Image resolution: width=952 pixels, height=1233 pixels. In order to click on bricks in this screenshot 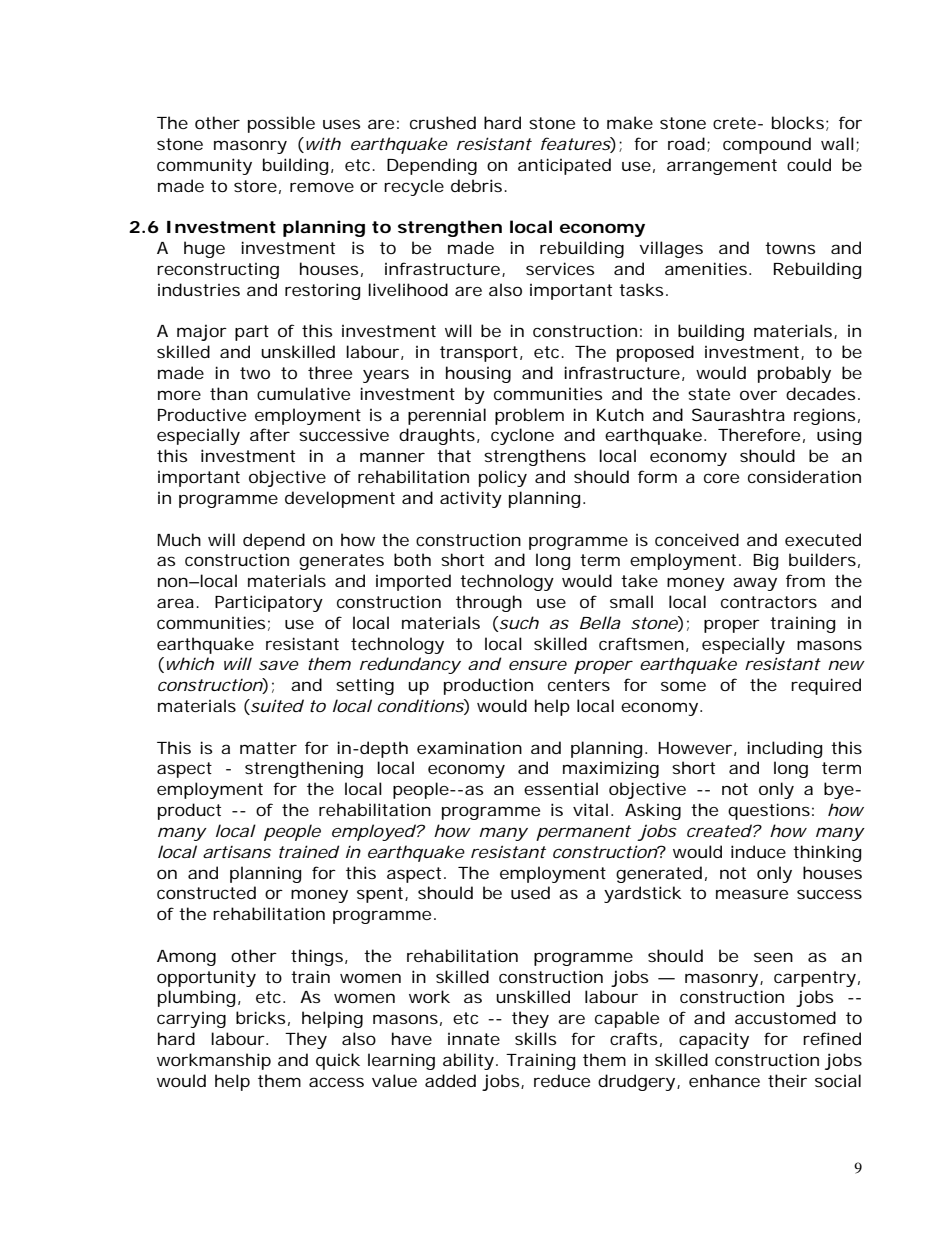, I will do `click(260, 1017)`.
